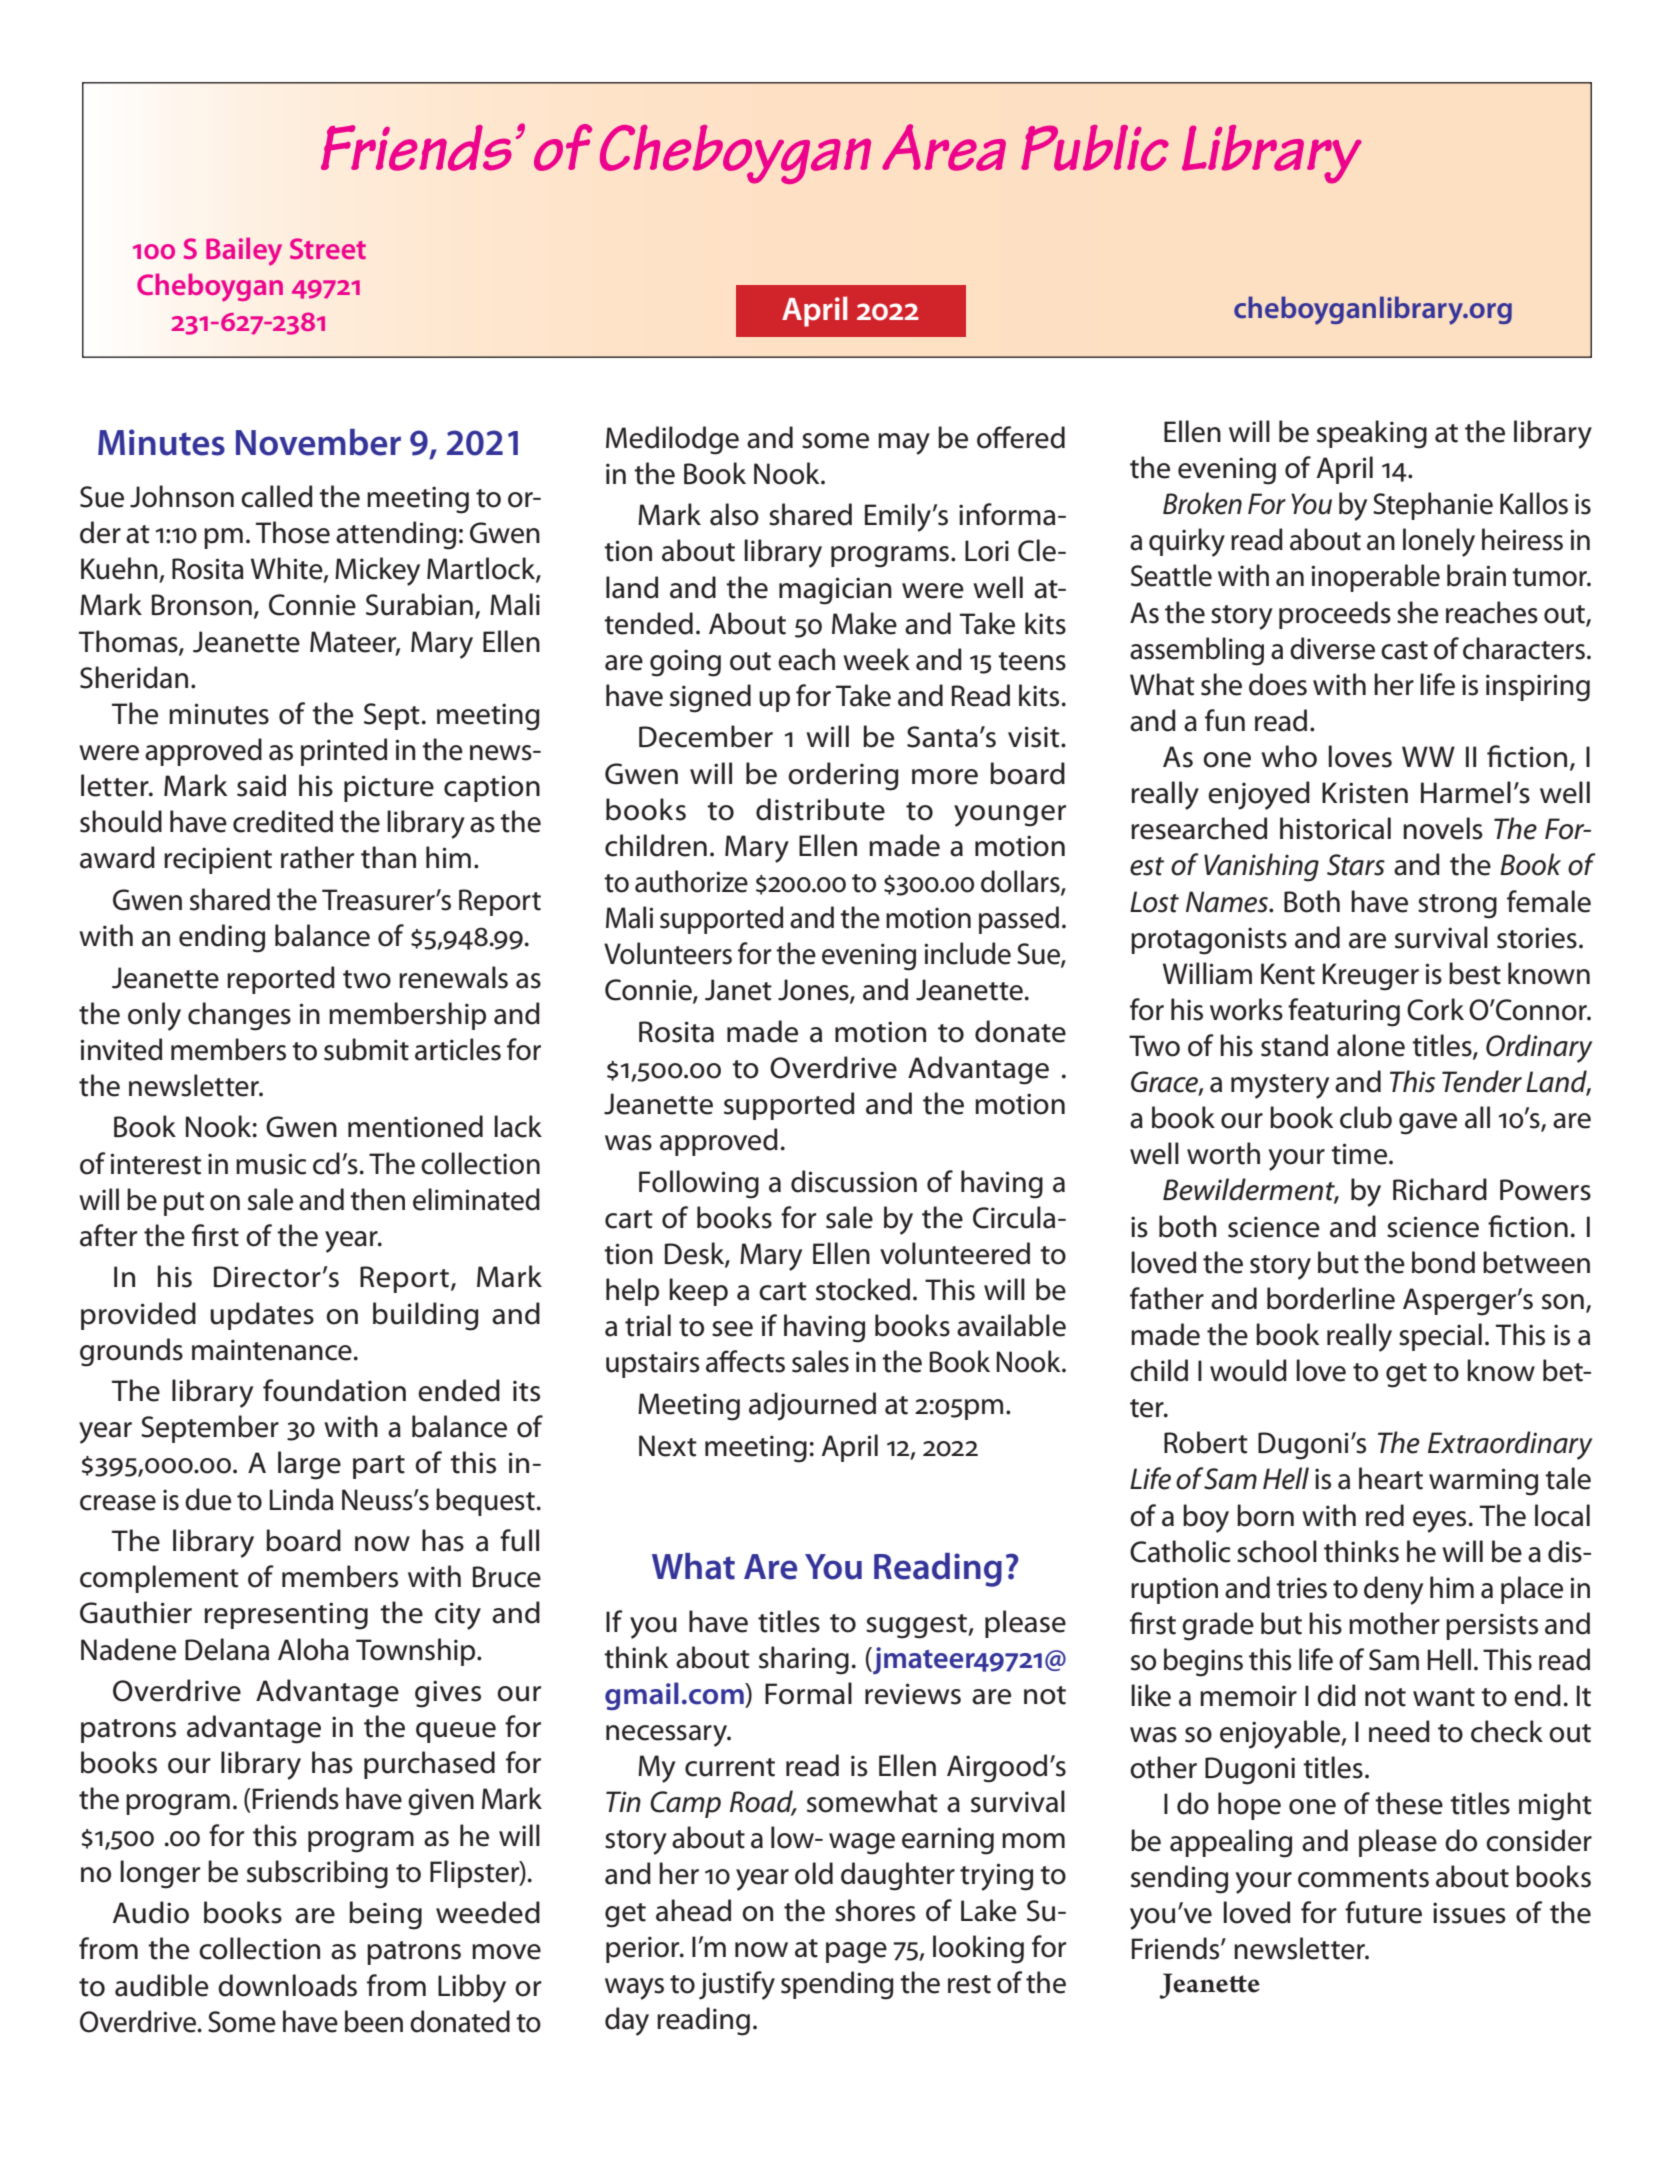 Image resolution: width=1674 pixels, height=2167 pixels. I want to click on affects, so click(745, 1361).
